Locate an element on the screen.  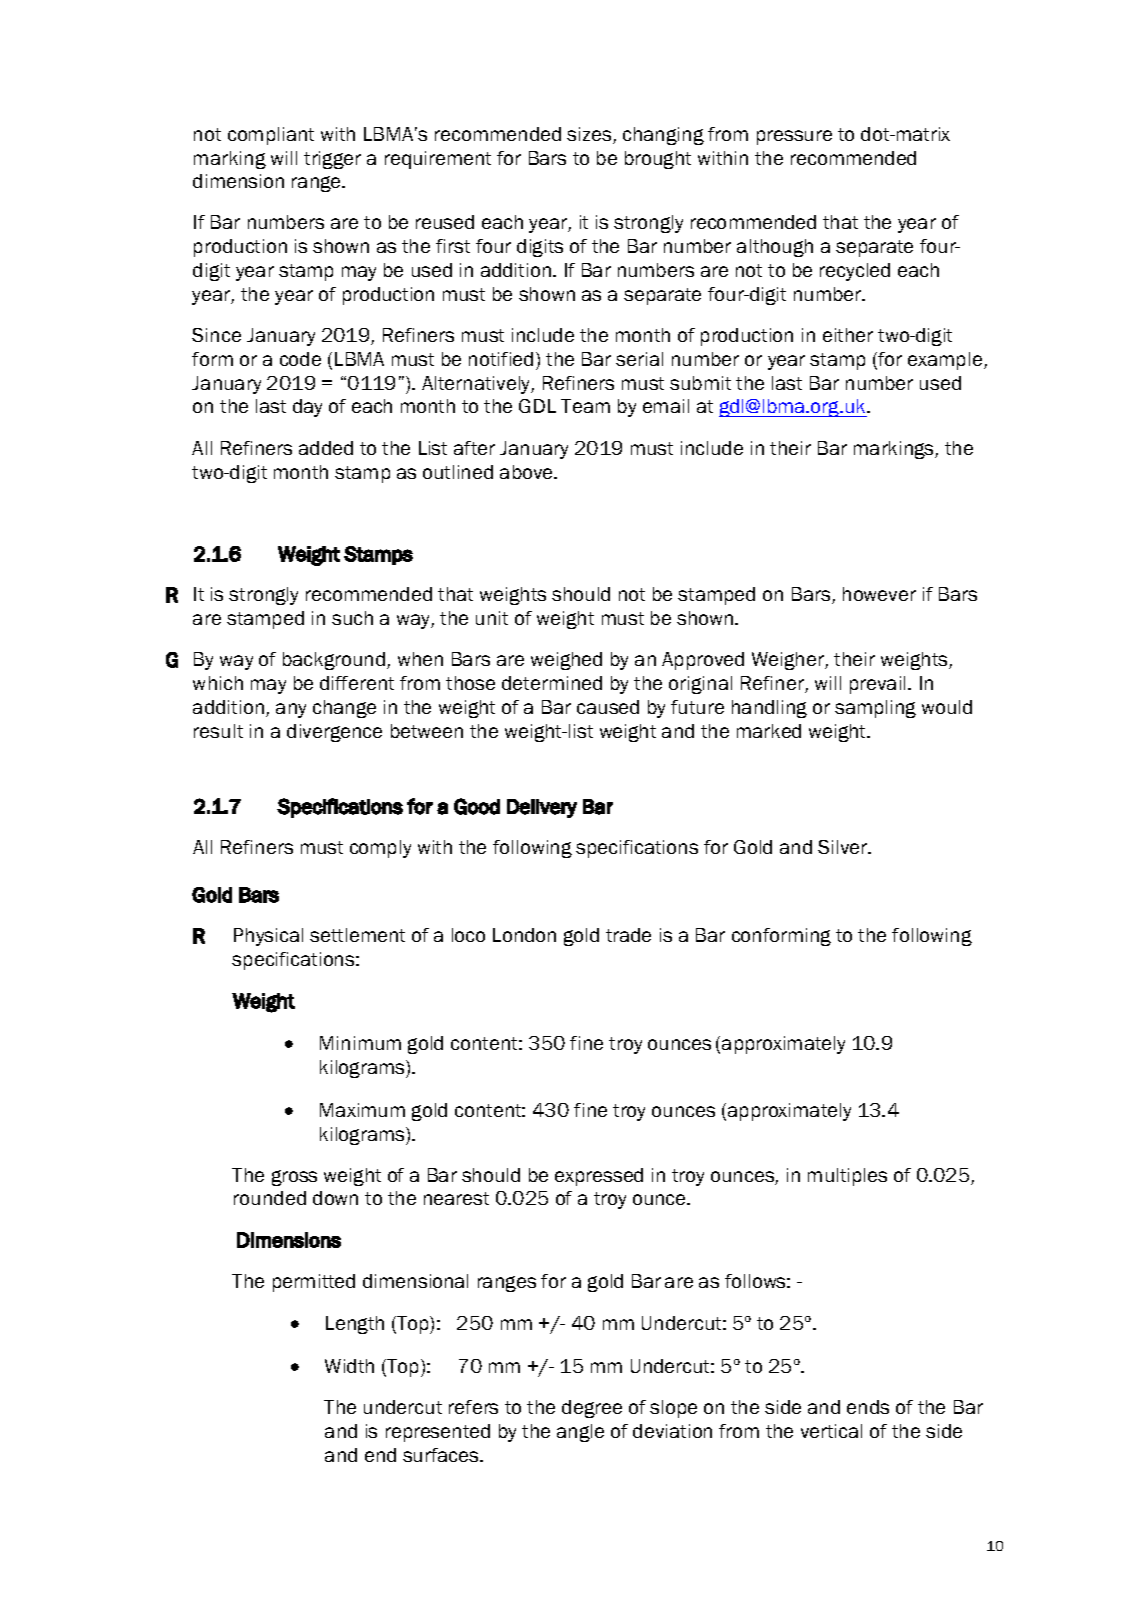
trigger is located at coordinates (332, 160).
